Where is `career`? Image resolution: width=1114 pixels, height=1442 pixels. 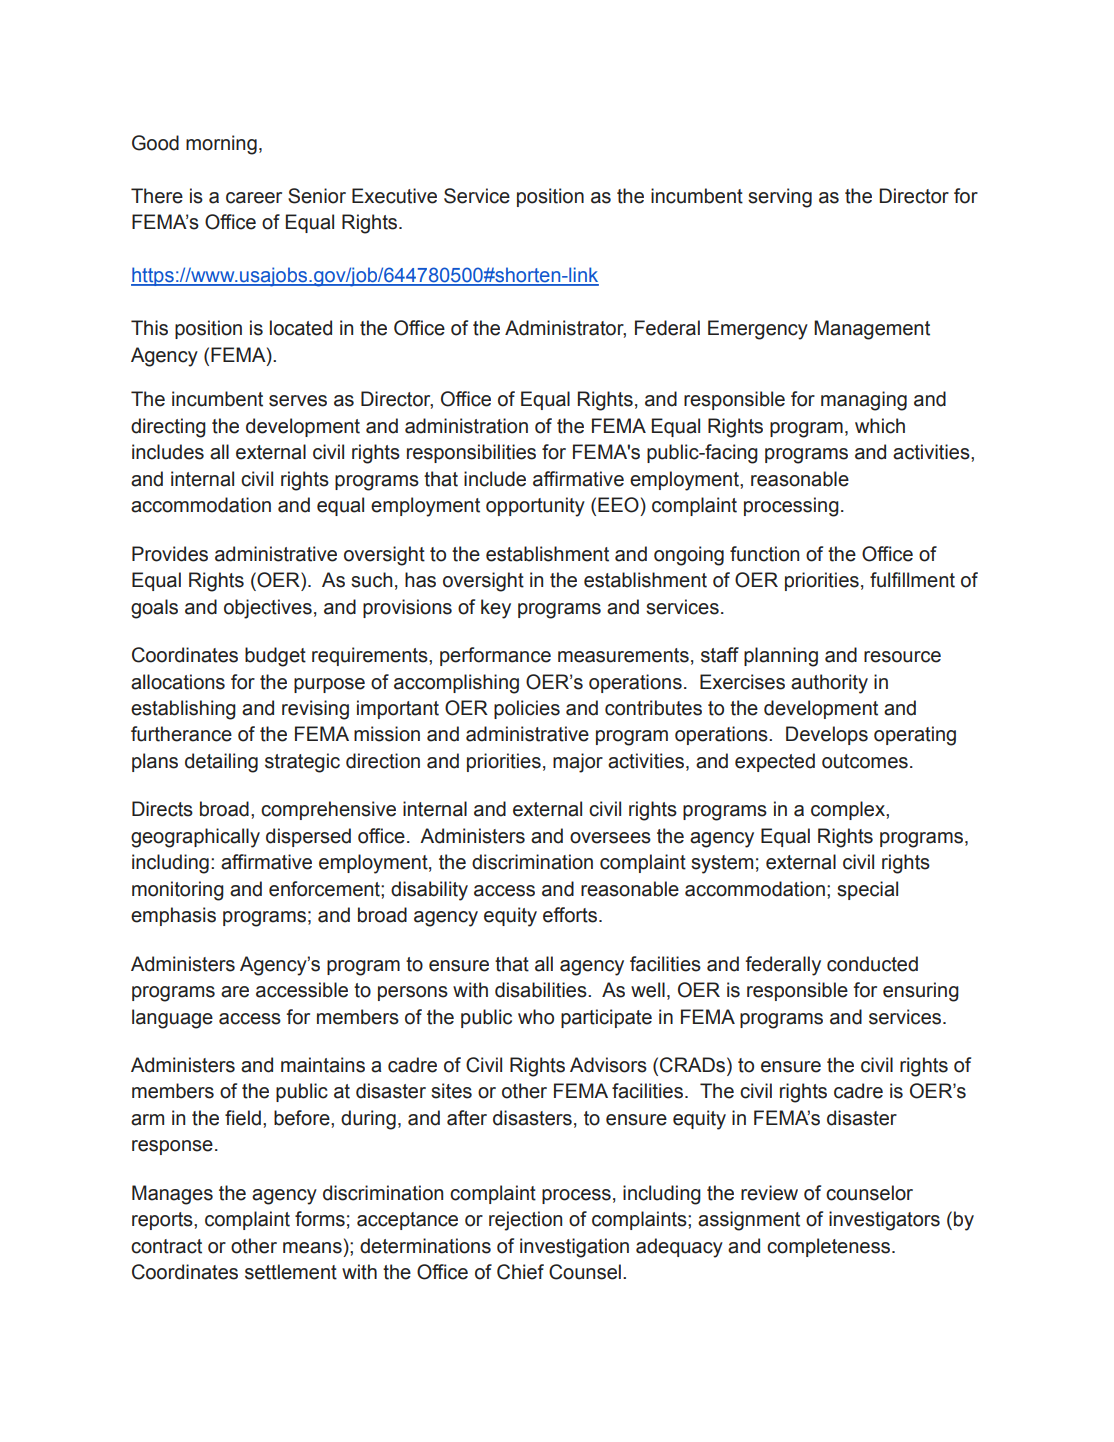
career is located at coordinates (254, 198).
